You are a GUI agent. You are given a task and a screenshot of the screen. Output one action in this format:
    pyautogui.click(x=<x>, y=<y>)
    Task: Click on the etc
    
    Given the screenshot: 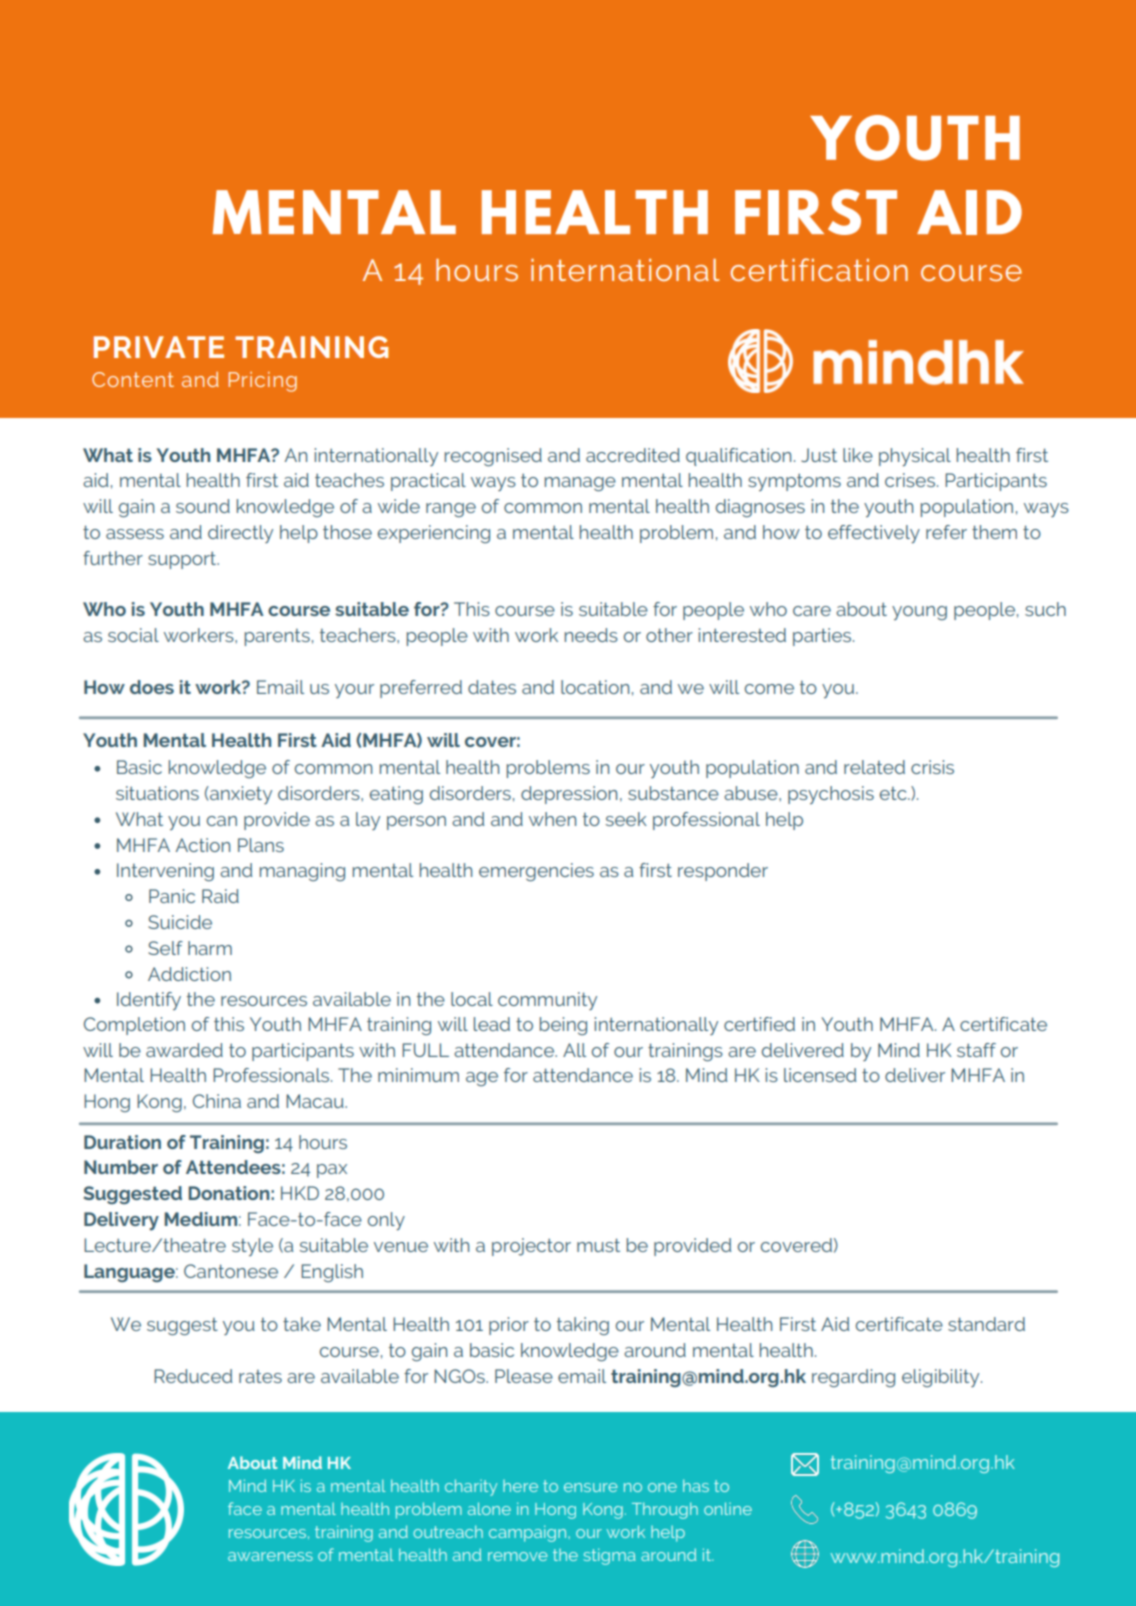 What is the action you would take?
    pyautogui.click(x=894, y=793)
